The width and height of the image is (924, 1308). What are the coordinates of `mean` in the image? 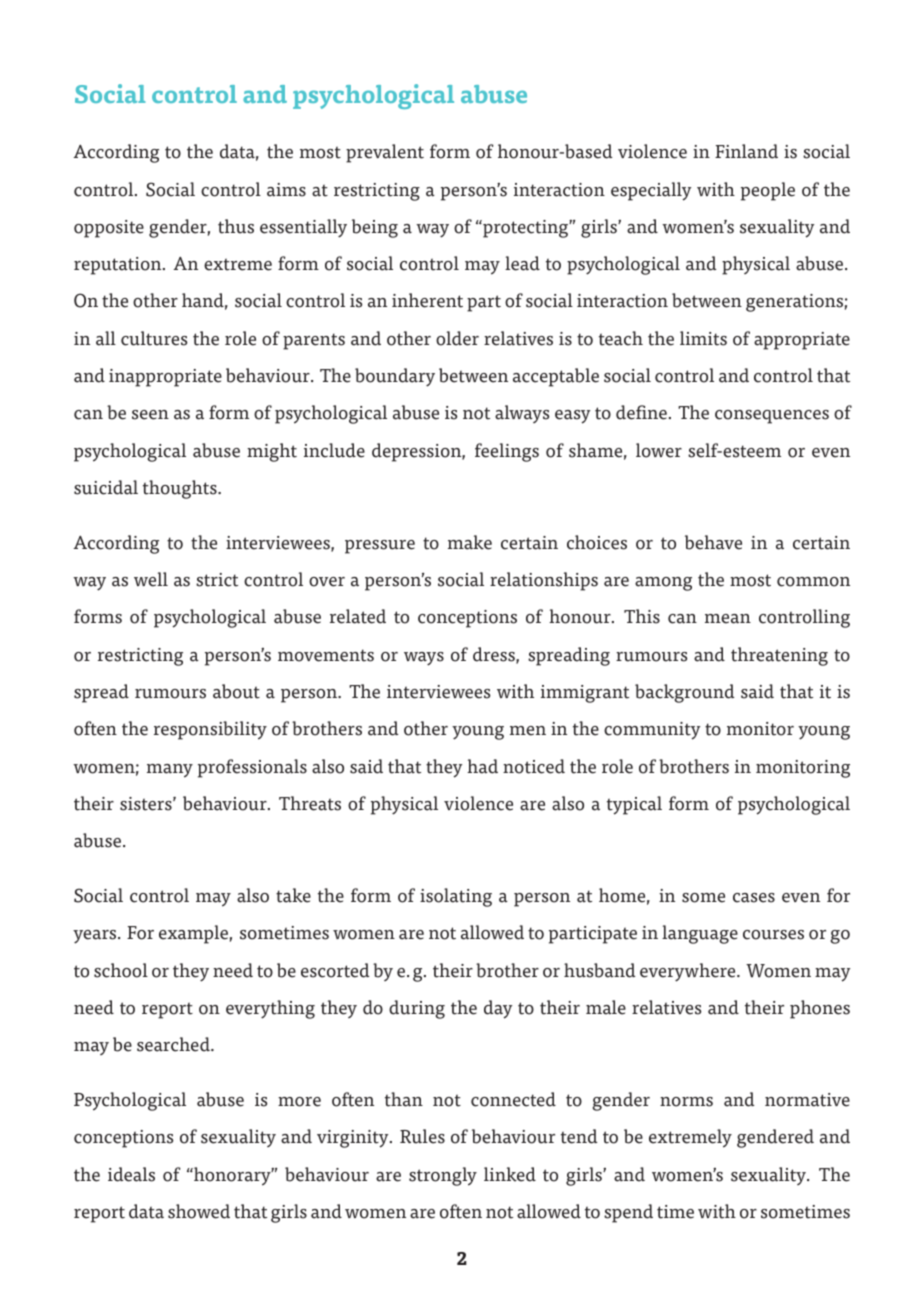 It's located at (728, 619).
